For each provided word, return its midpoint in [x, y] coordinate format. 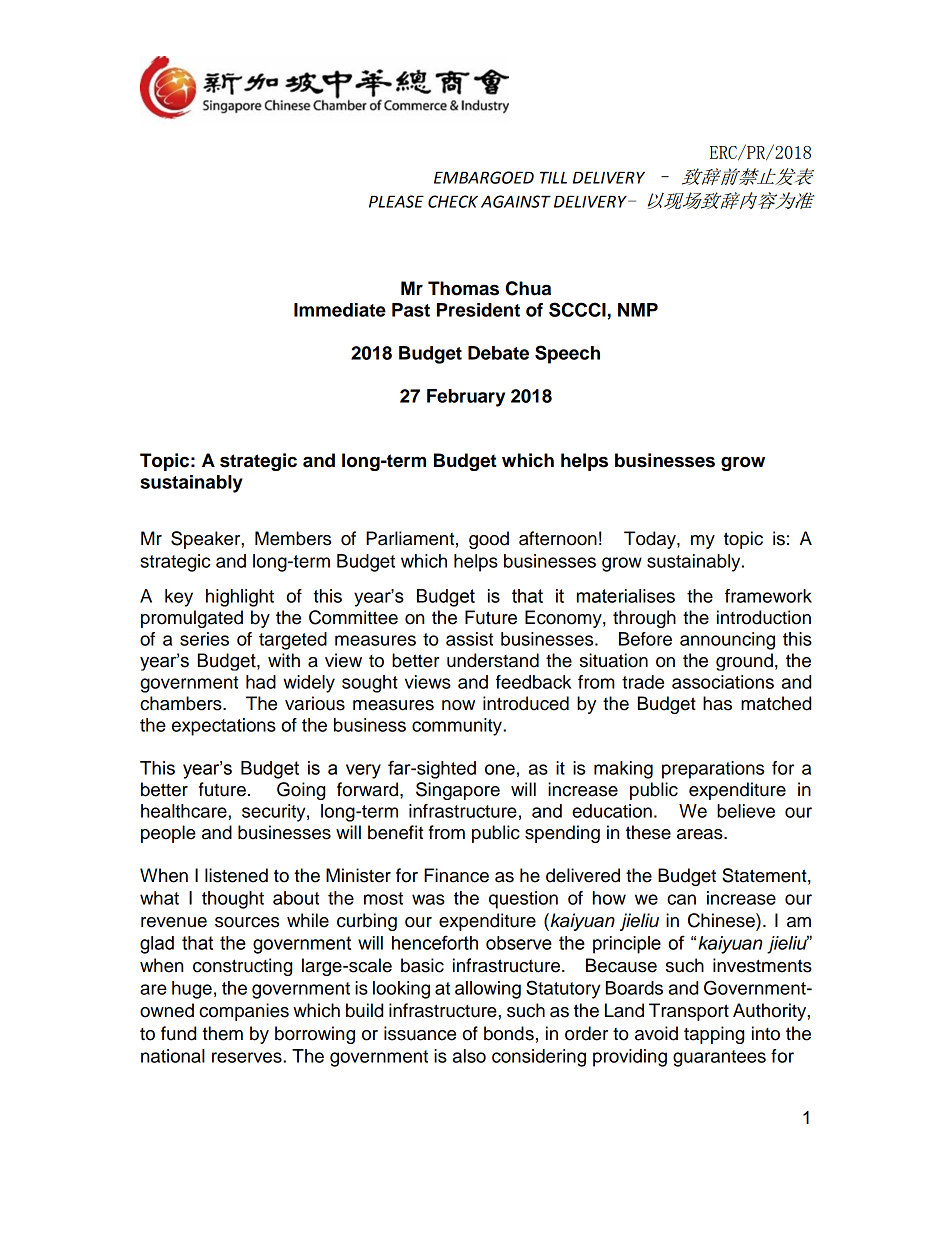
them [222, 1033]
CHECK [453, 201]
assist [469, 639]
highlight [240, 598]
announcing [727, 641]
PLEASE [396, 201]
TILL [553, 177]
